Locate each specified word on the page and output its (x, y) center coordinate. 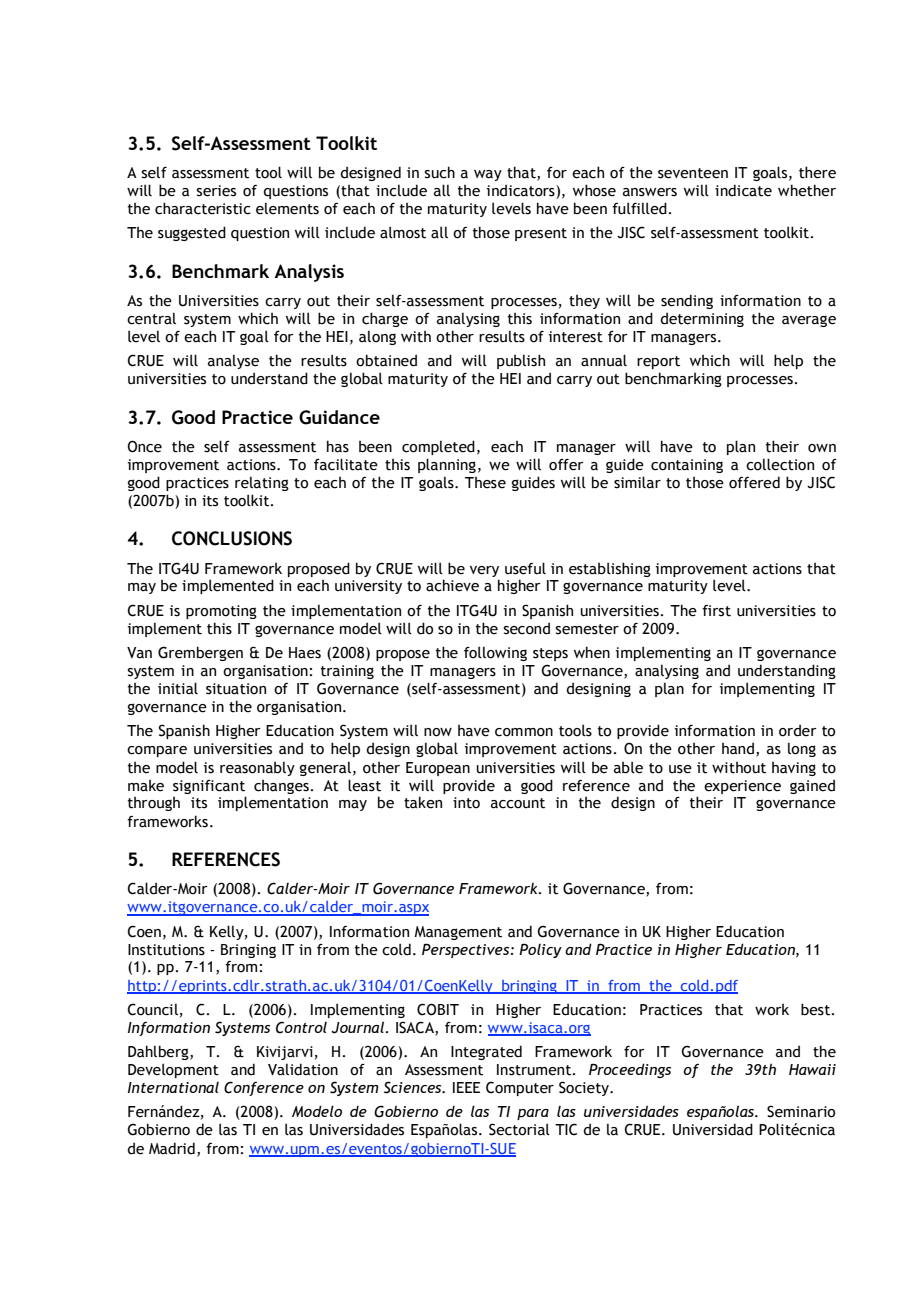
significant (209, 787)
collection (780, 464)
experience (742, 787)
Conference (264, 1088)
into (466, 803)
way (488, 175)
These (485, 483)
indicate (743, 190)
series (216, 191)
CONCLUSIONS (232, 538)
